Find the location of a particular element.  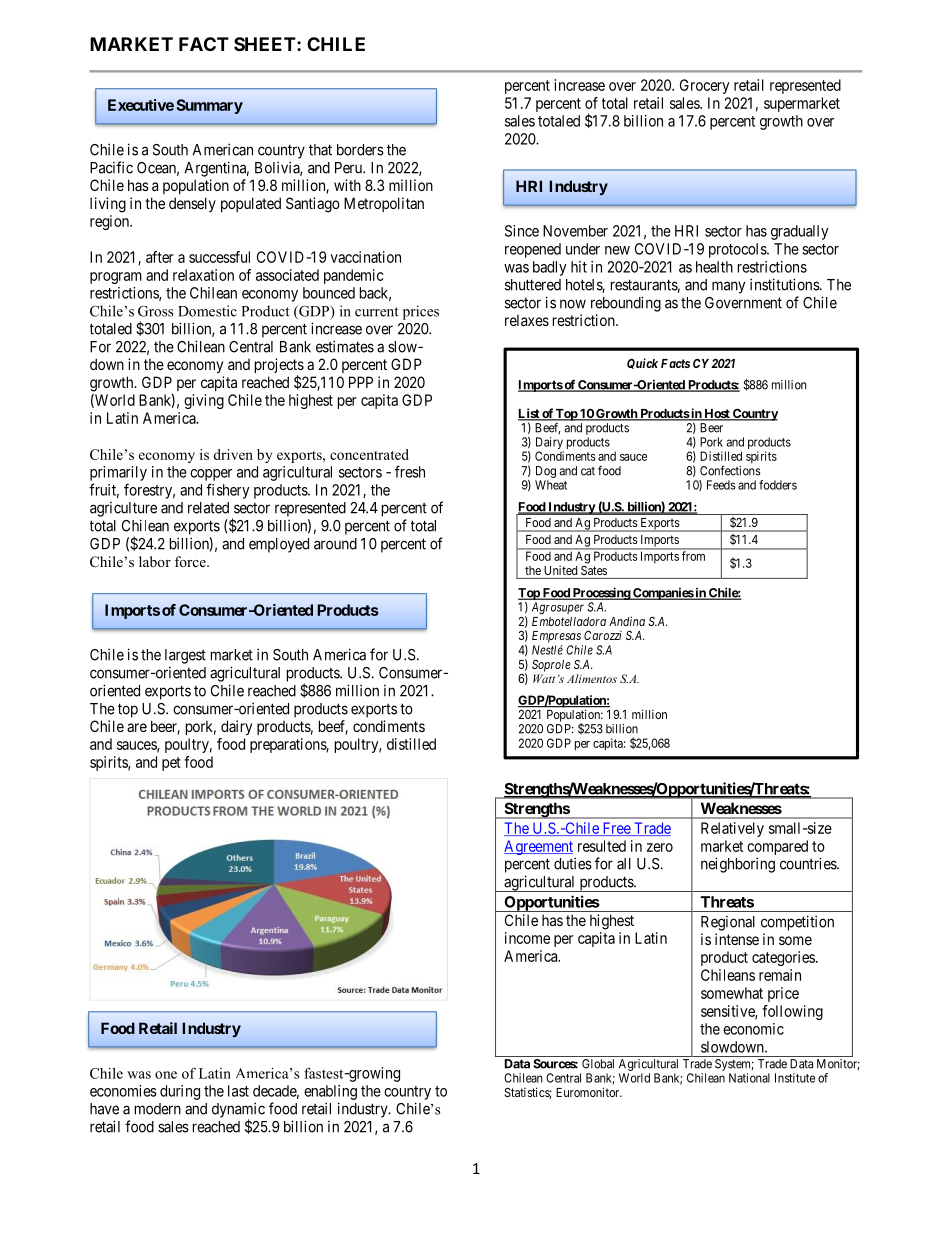

Relatively is located at coordinates (732, 829).
